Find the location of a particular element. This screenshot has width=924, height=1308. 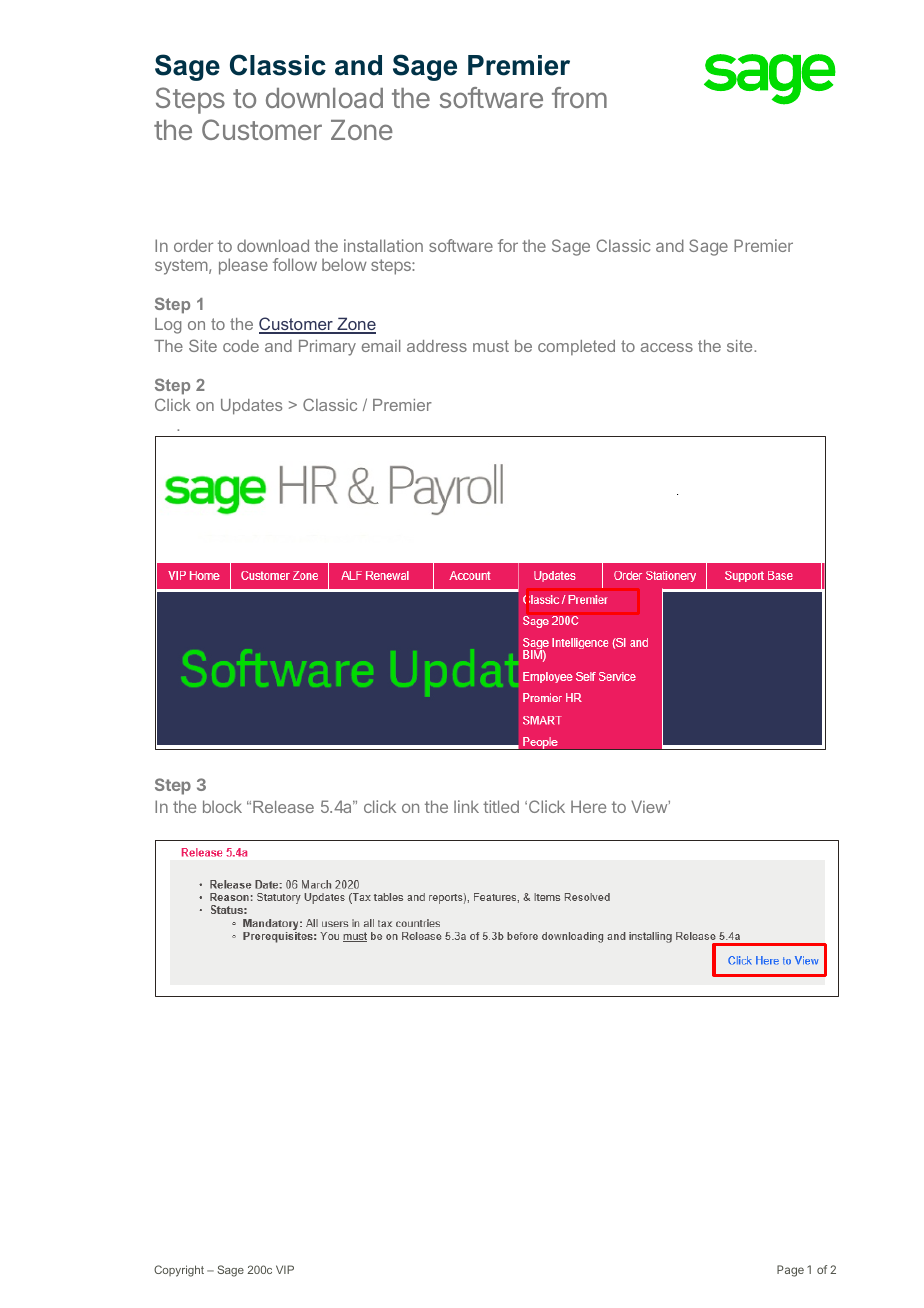

order is located at coordinates (193, 245).
